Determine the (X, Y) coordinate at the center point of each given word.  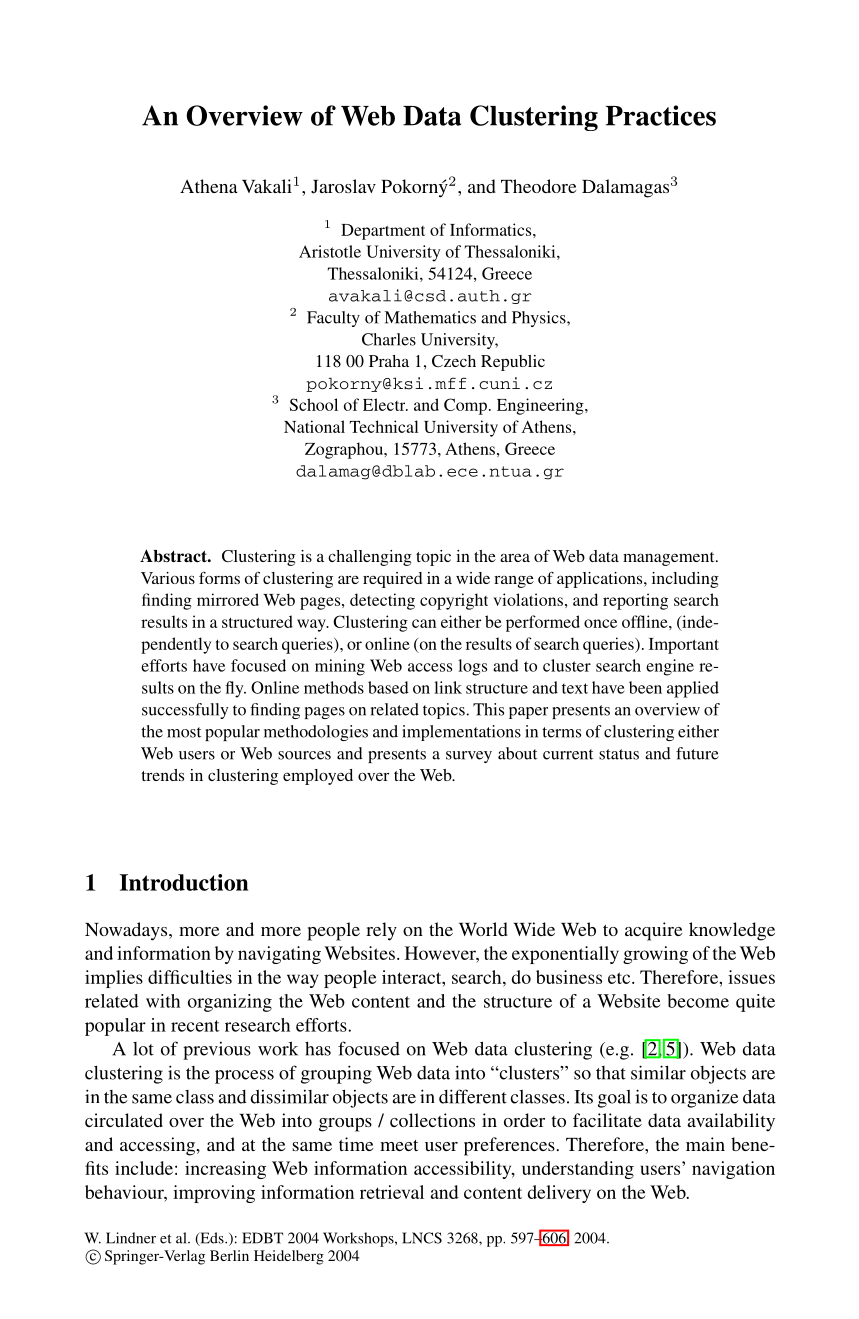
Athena (209, 186)
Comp (465, 406)
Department (383, 232)
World (483, 929)
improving (214, 1194)
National (314, 426)
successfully (185, 711)
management (670, 559)
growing (655, 955)
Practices (661, 115)
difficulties (190, 977)
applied (693, 689)
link (448, 687)
